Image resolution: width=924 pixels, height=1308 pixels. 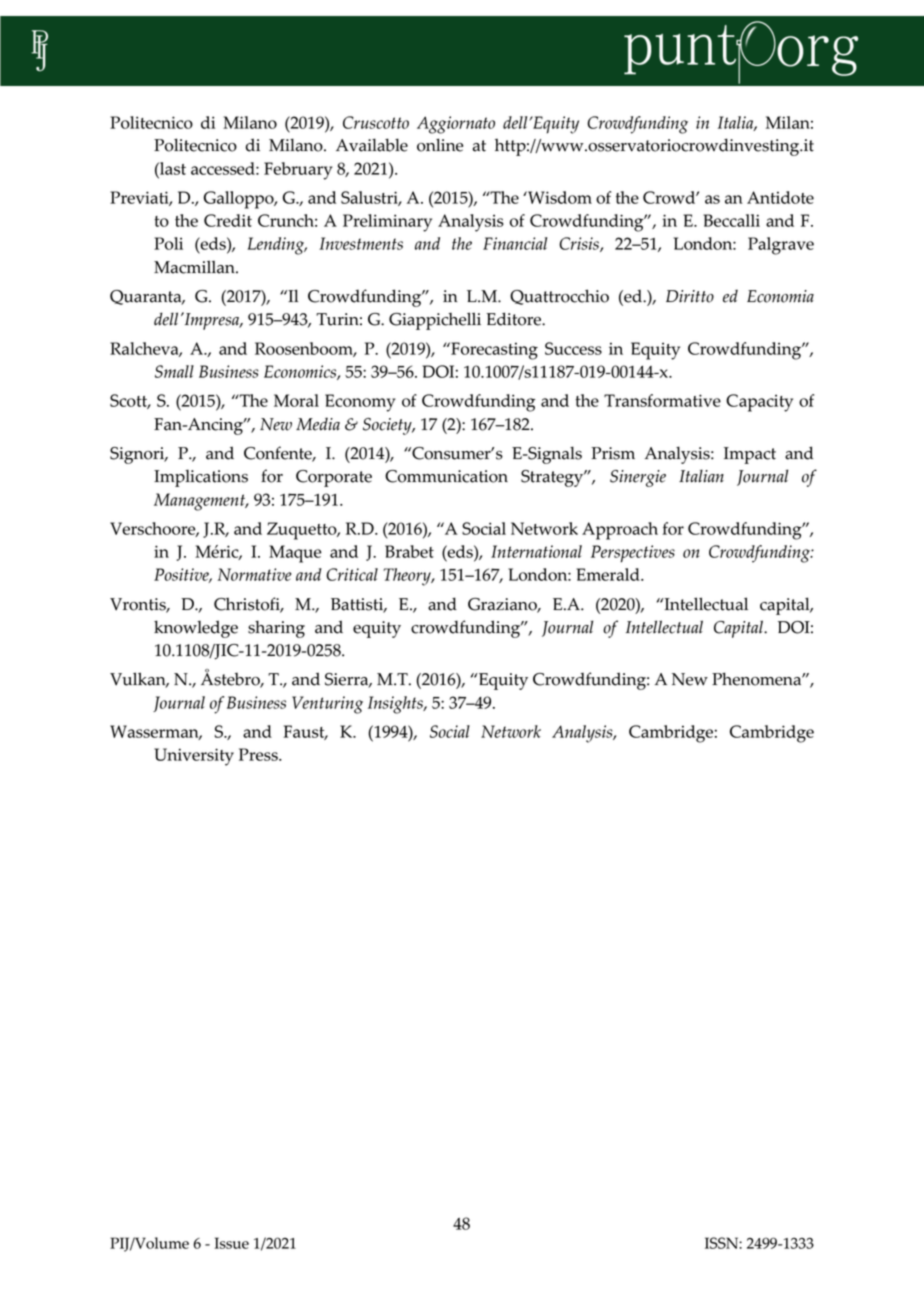 I want to click on Communication, so click(x=446, y=476).
